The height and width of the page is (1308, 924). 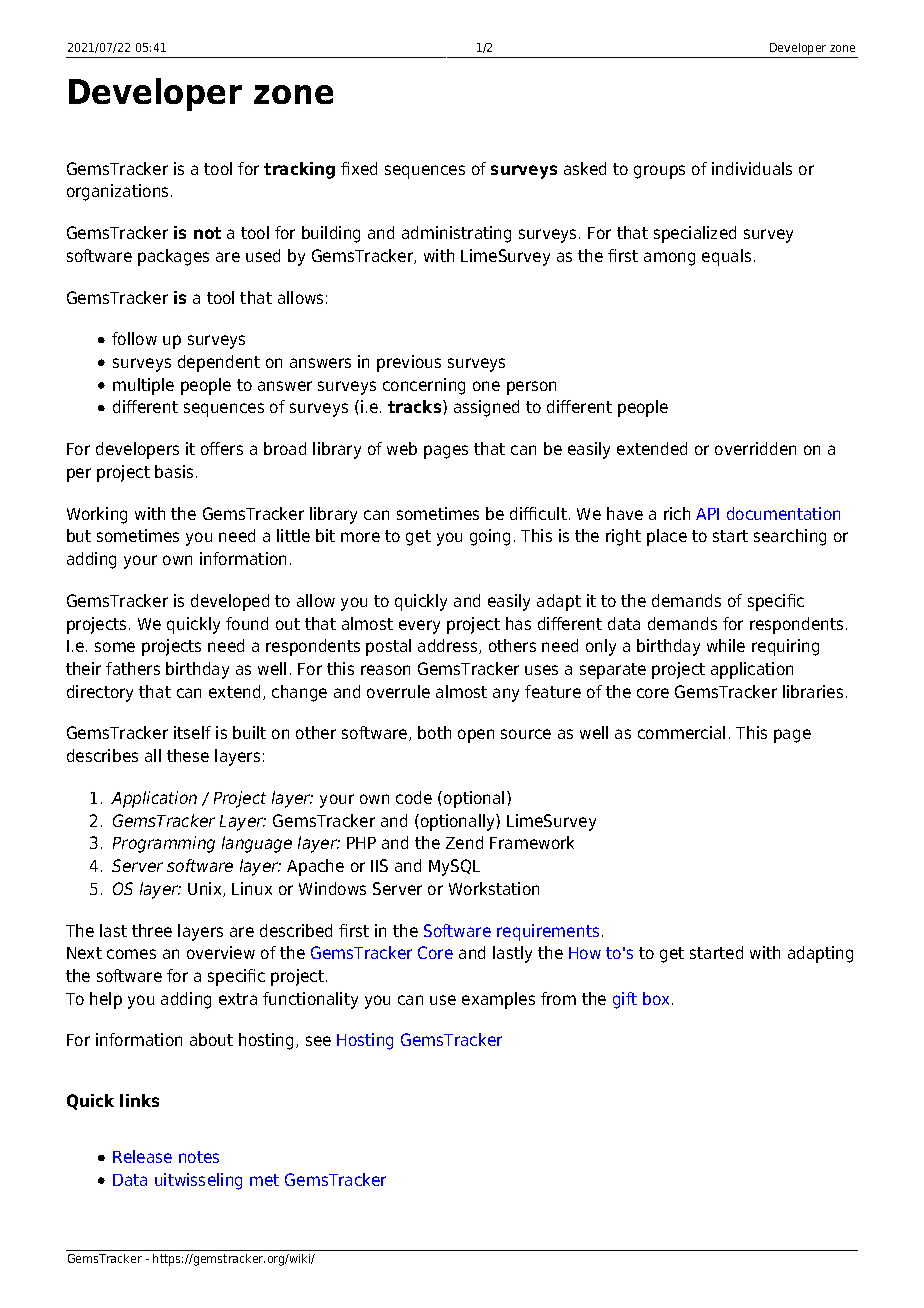 I want to click on links, so click(x=139, y=1100).
